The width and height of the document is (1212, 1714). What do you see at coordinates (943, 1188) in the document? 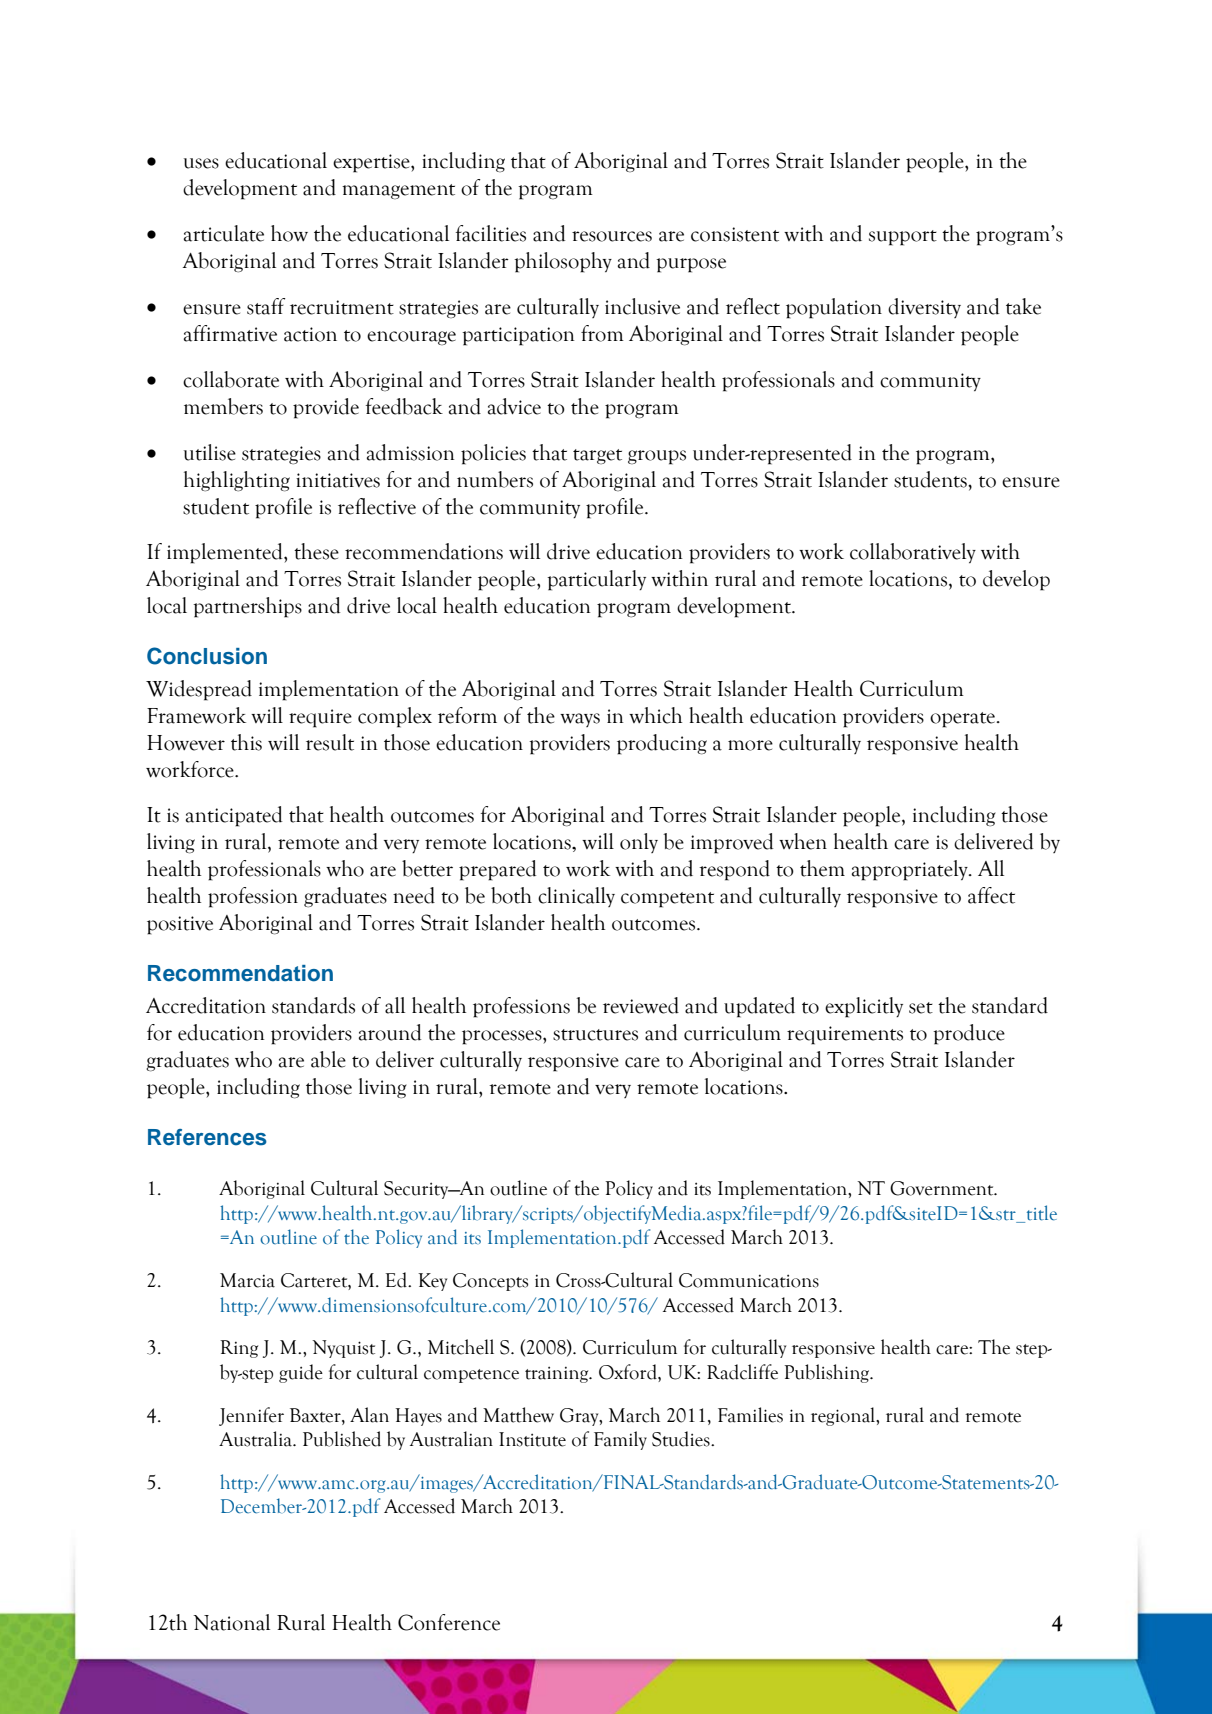
I see `Government` at bounding box center [943, 1188].
